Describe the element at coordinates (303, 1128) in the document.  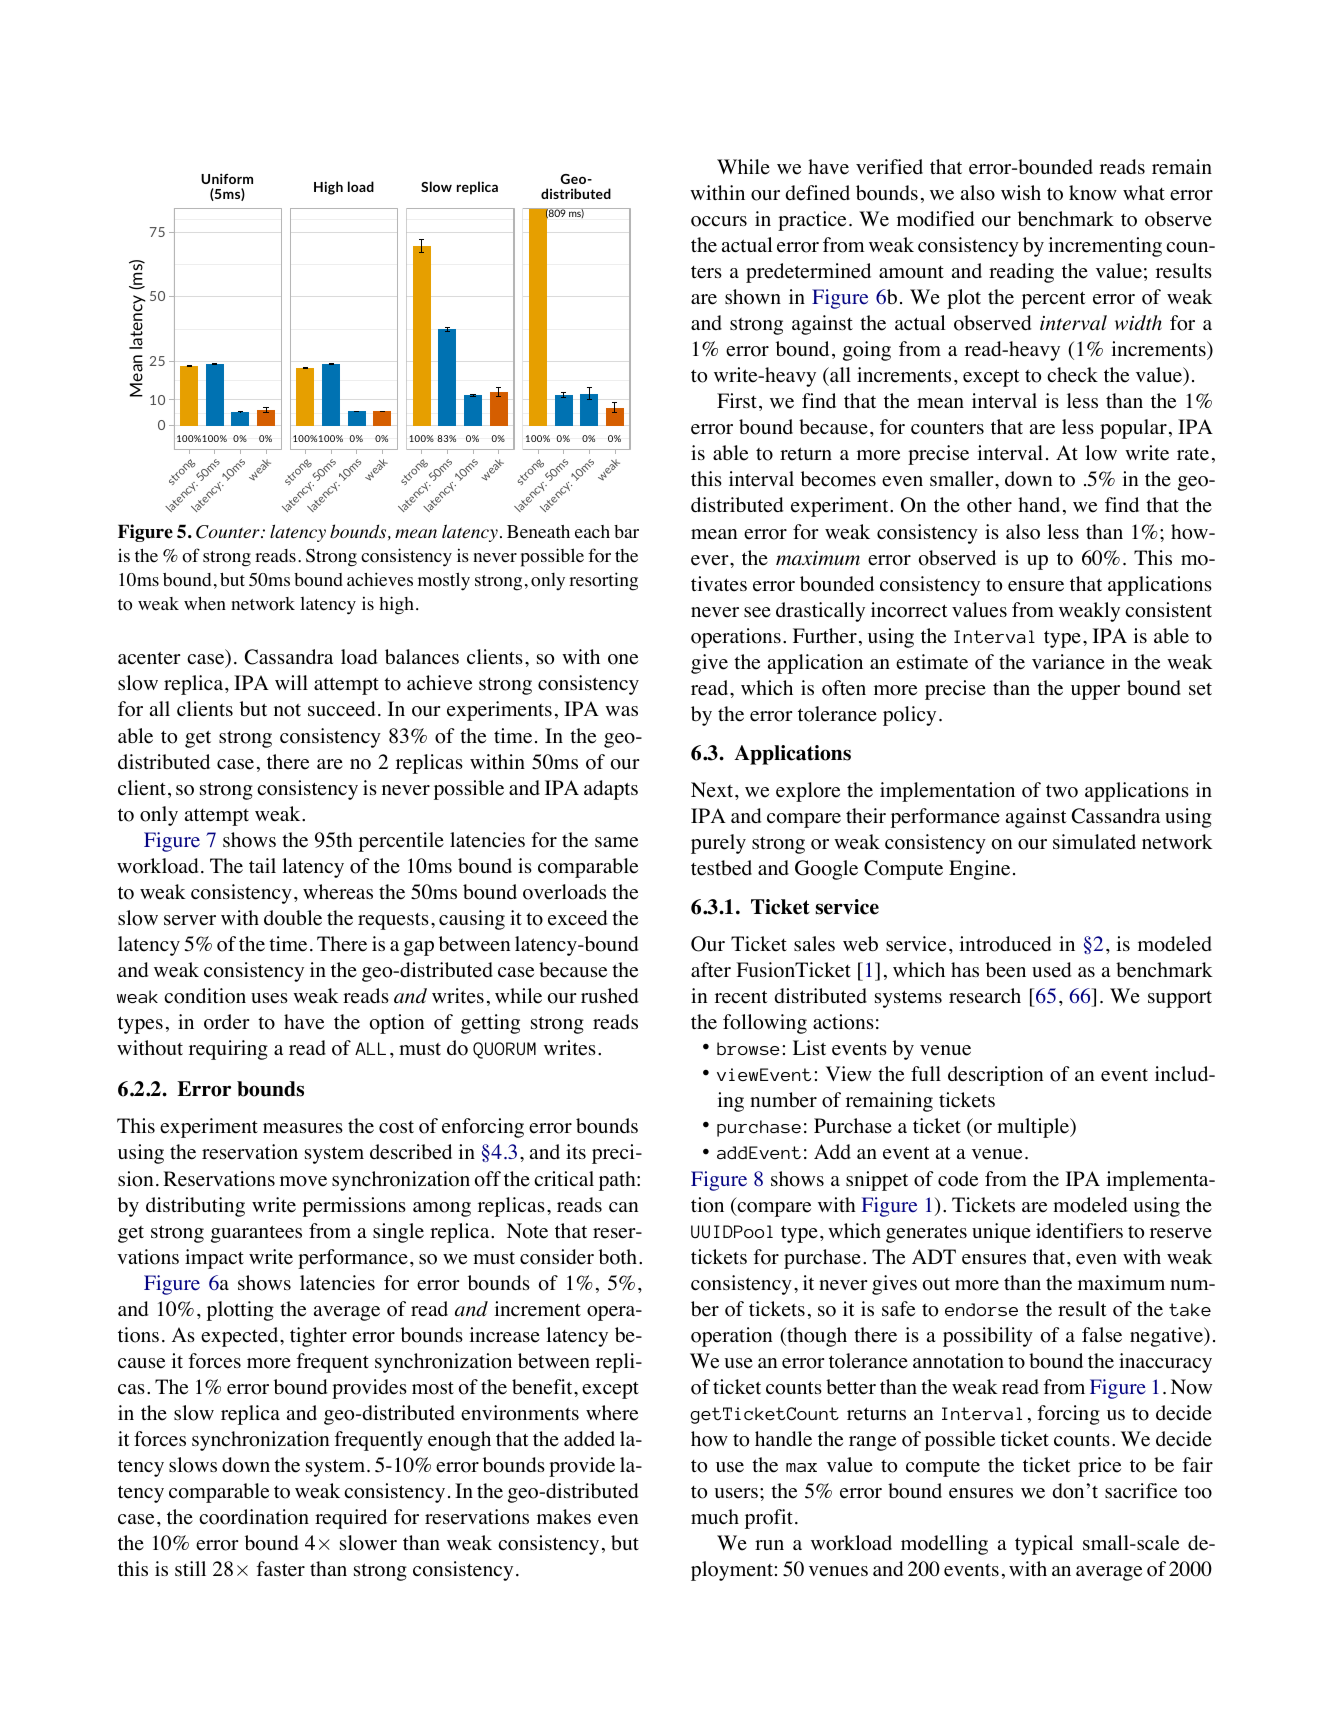
I see `measures` at that location.
